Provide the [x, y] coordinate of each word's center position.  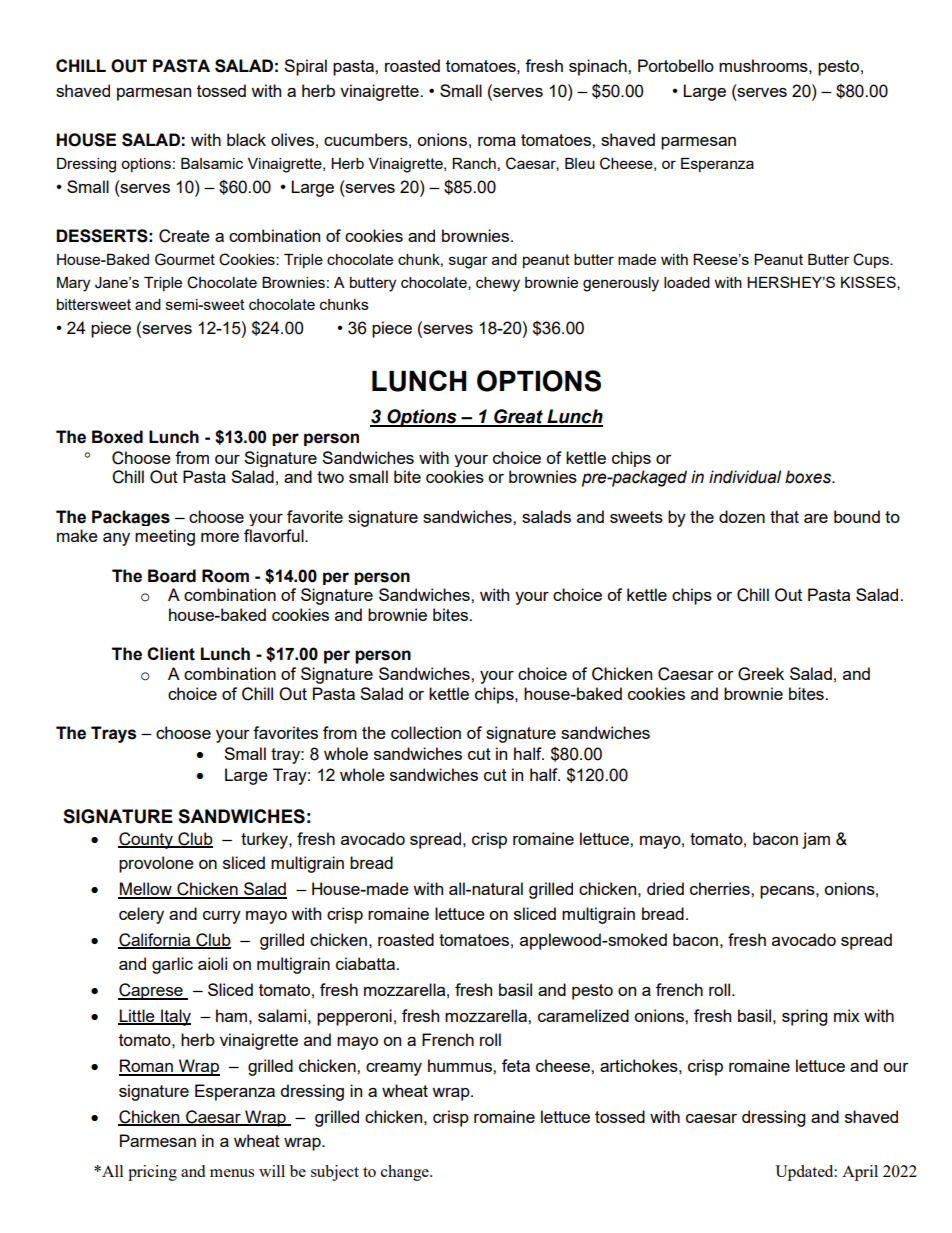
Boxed [117, 437]
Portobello [676, 65]
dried [665, 888]
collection [426, 732]
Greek [761, 674]
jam [816, 840]
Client [171, 654]
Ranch [474, 163]
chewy [498, 284]
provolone [156, 864]
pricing [152, 1173]
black [246, 139]
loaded [687, 282]
